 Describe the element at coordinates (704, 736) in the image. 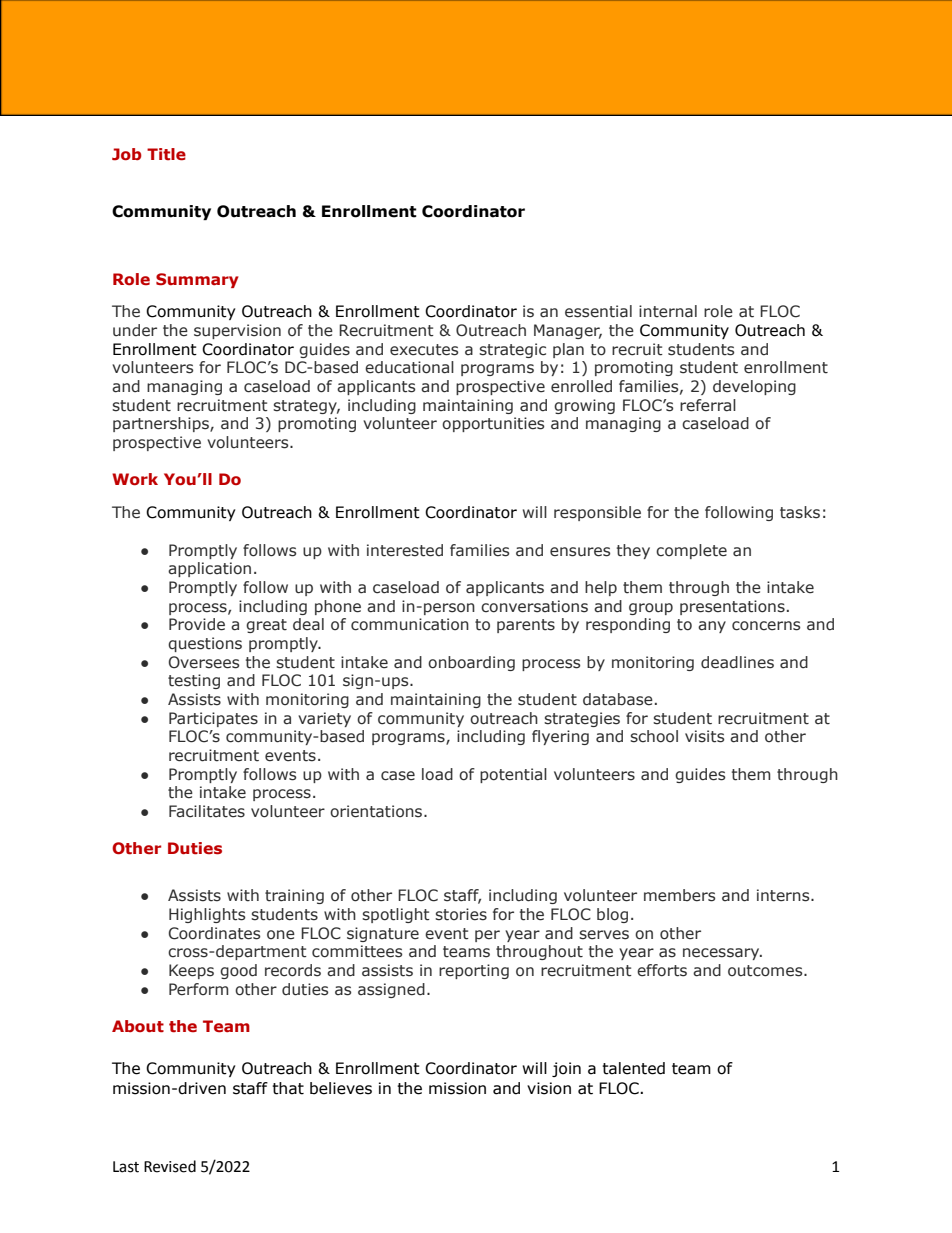

I see `visits` at that location.
